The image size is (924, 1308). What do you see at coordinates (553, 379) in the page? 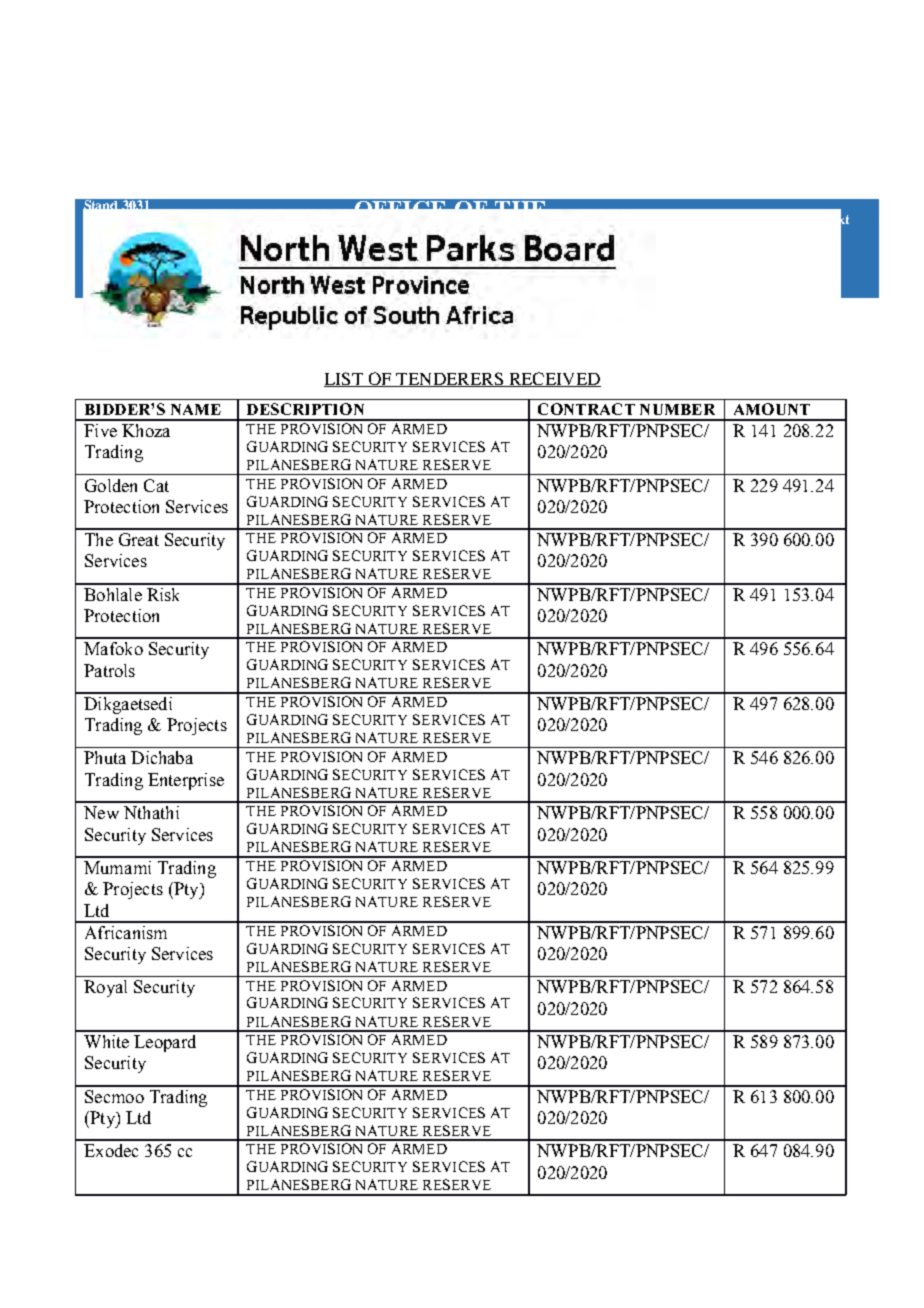
I see `RECEIVED` at bounding box center [553, 379].
